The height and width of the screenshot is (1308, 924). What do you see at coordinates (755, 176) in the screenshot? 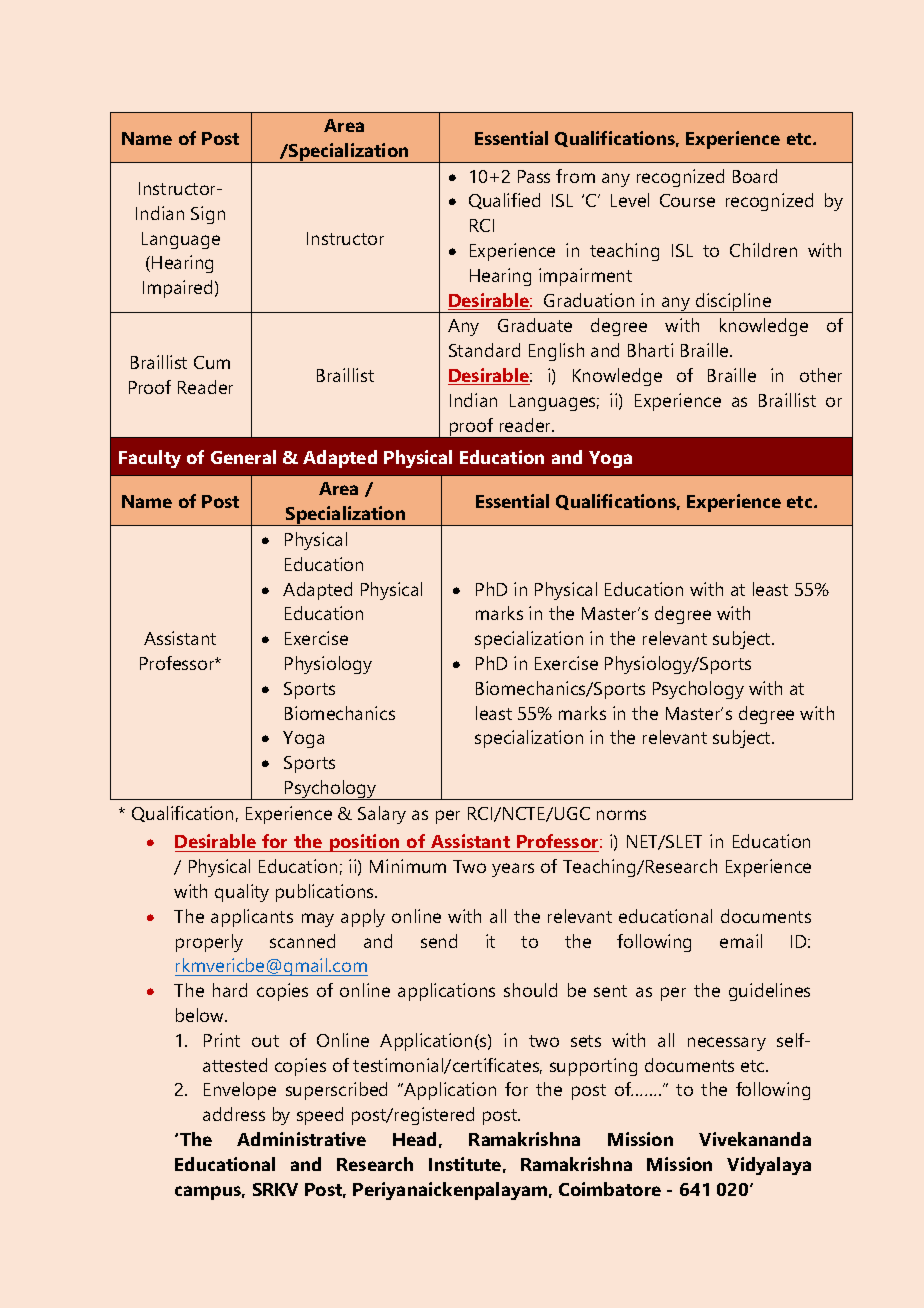
I see `Board` at bounding box center [755, 176].
